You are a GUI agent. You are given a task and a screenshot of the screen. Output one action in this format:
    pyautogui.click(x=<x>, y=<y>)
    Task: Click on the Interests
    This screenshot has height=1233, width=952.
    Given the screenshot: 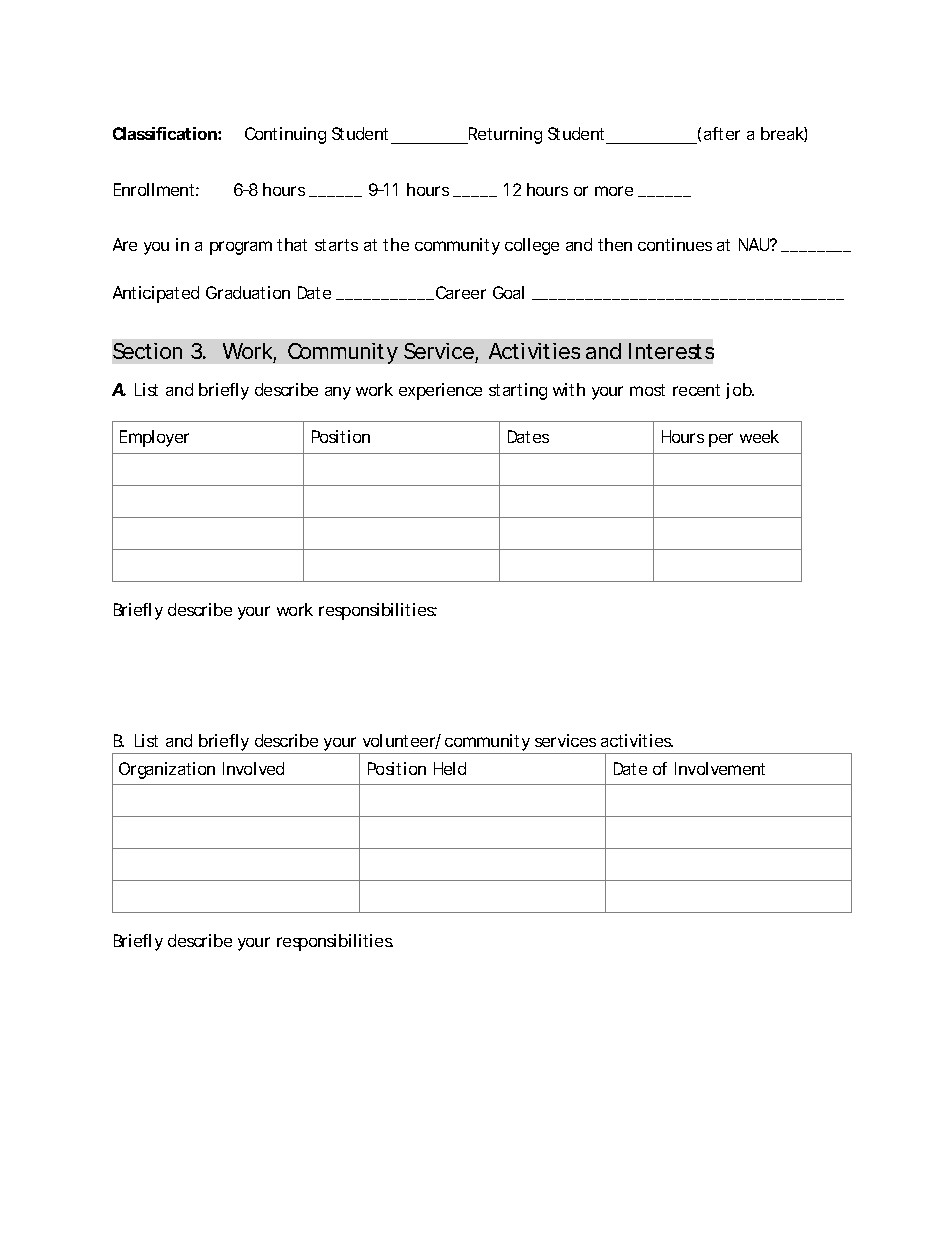 What is the action you would take?
    pyautogui.click(x=671, y=351)
